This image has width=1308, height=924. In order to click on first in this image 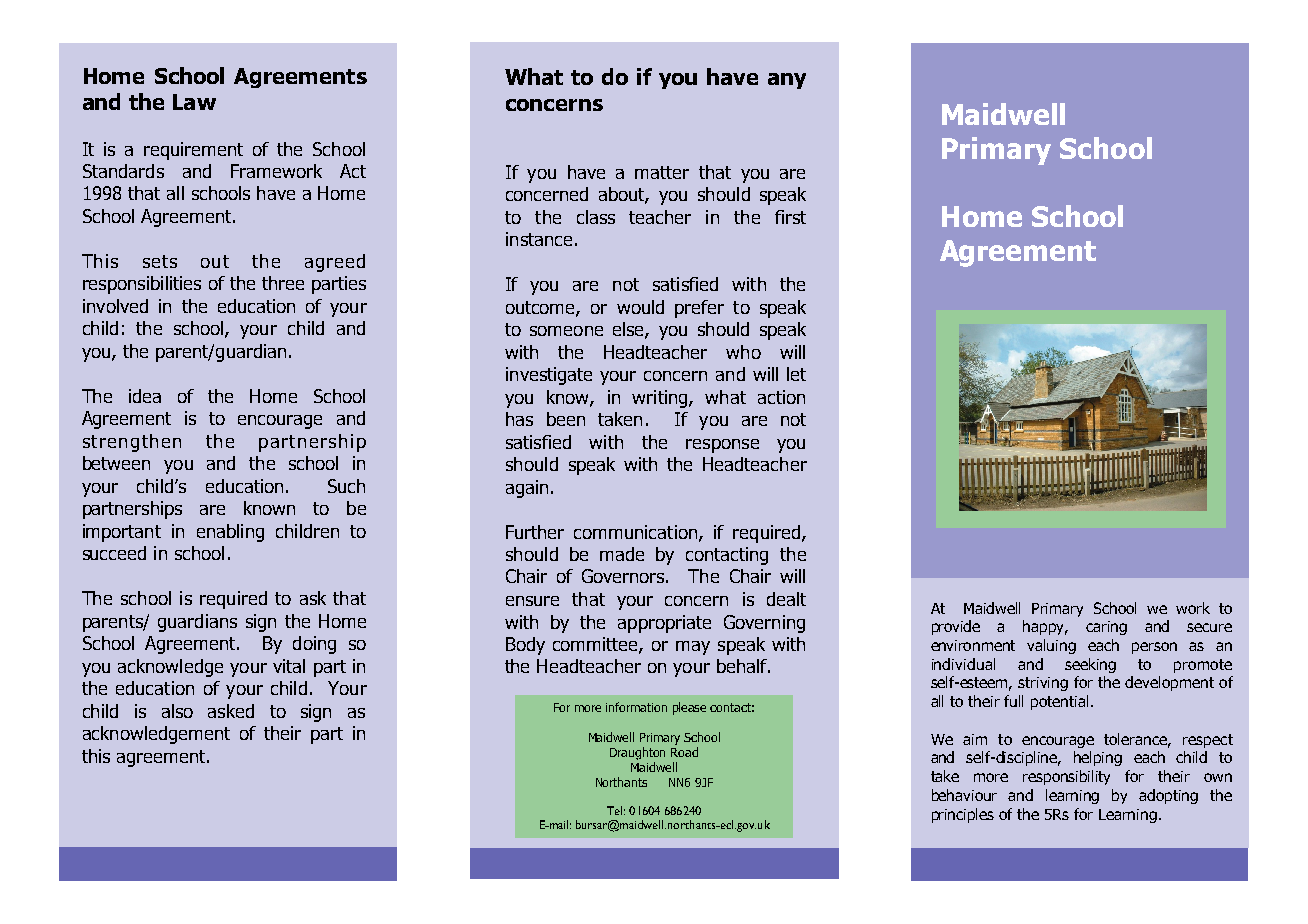, I will do `click(790, 217)`.
